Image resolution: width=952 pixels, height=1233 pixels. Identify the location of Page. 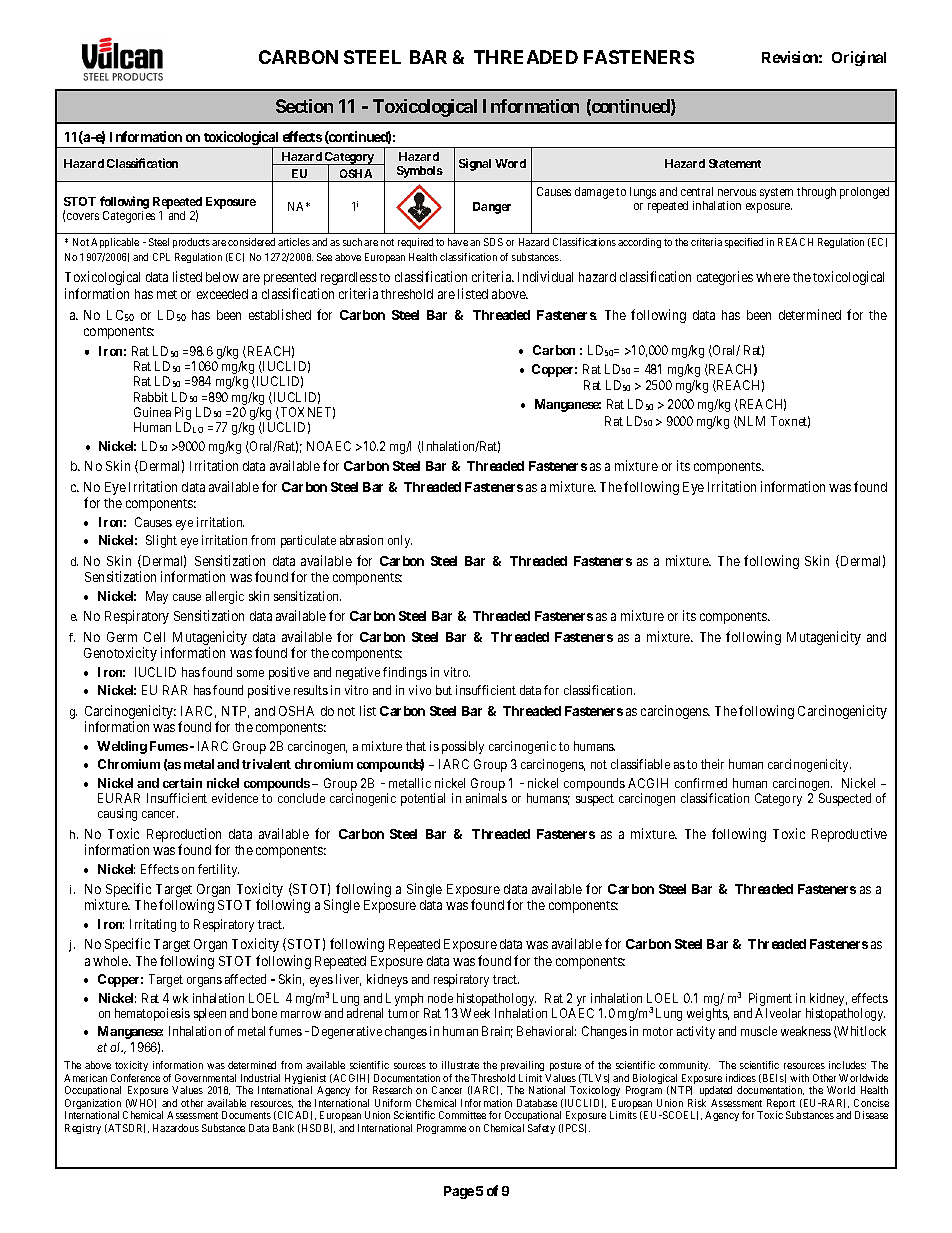
(459, 1192).
